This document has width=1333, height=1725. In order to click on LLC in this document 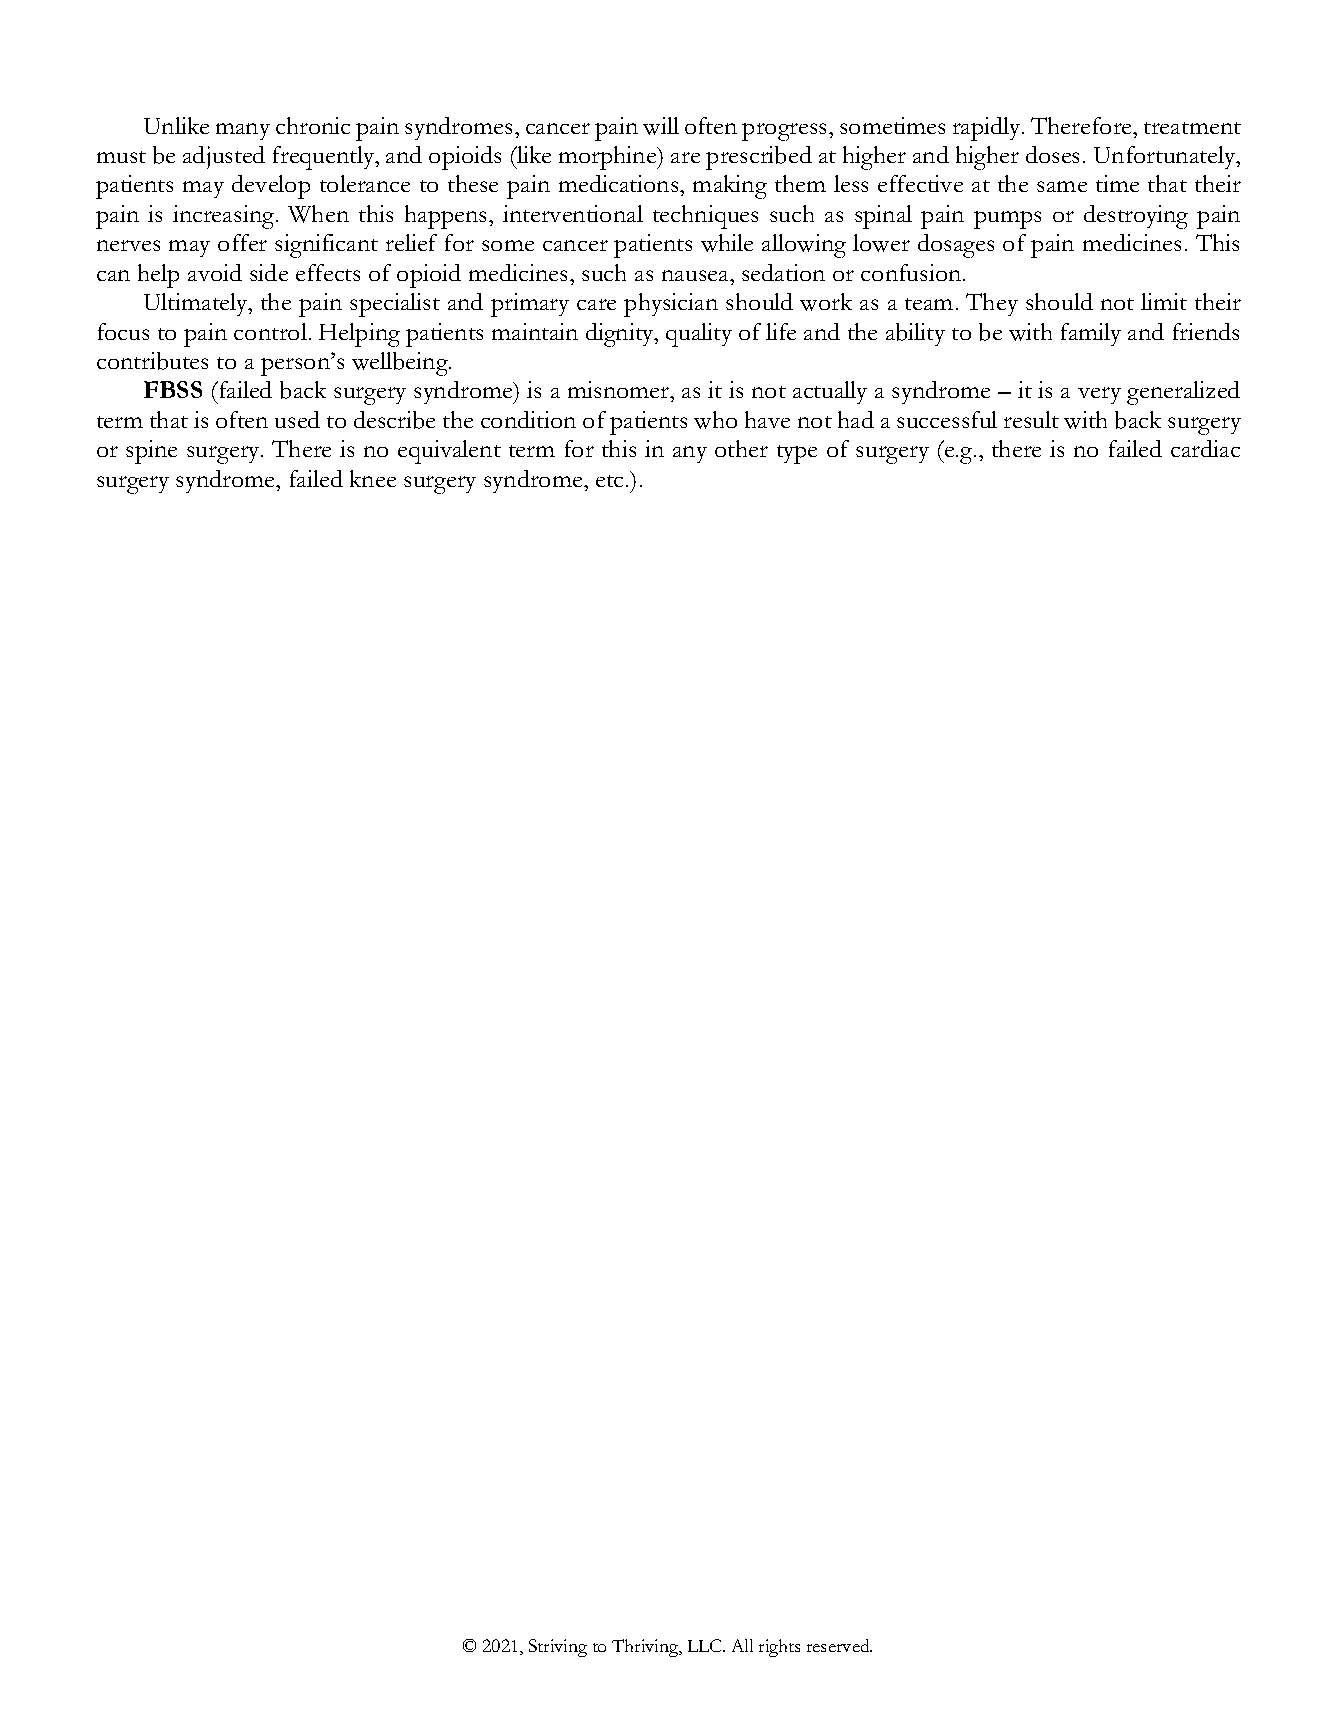, I will do `click(706, 1645)`.
